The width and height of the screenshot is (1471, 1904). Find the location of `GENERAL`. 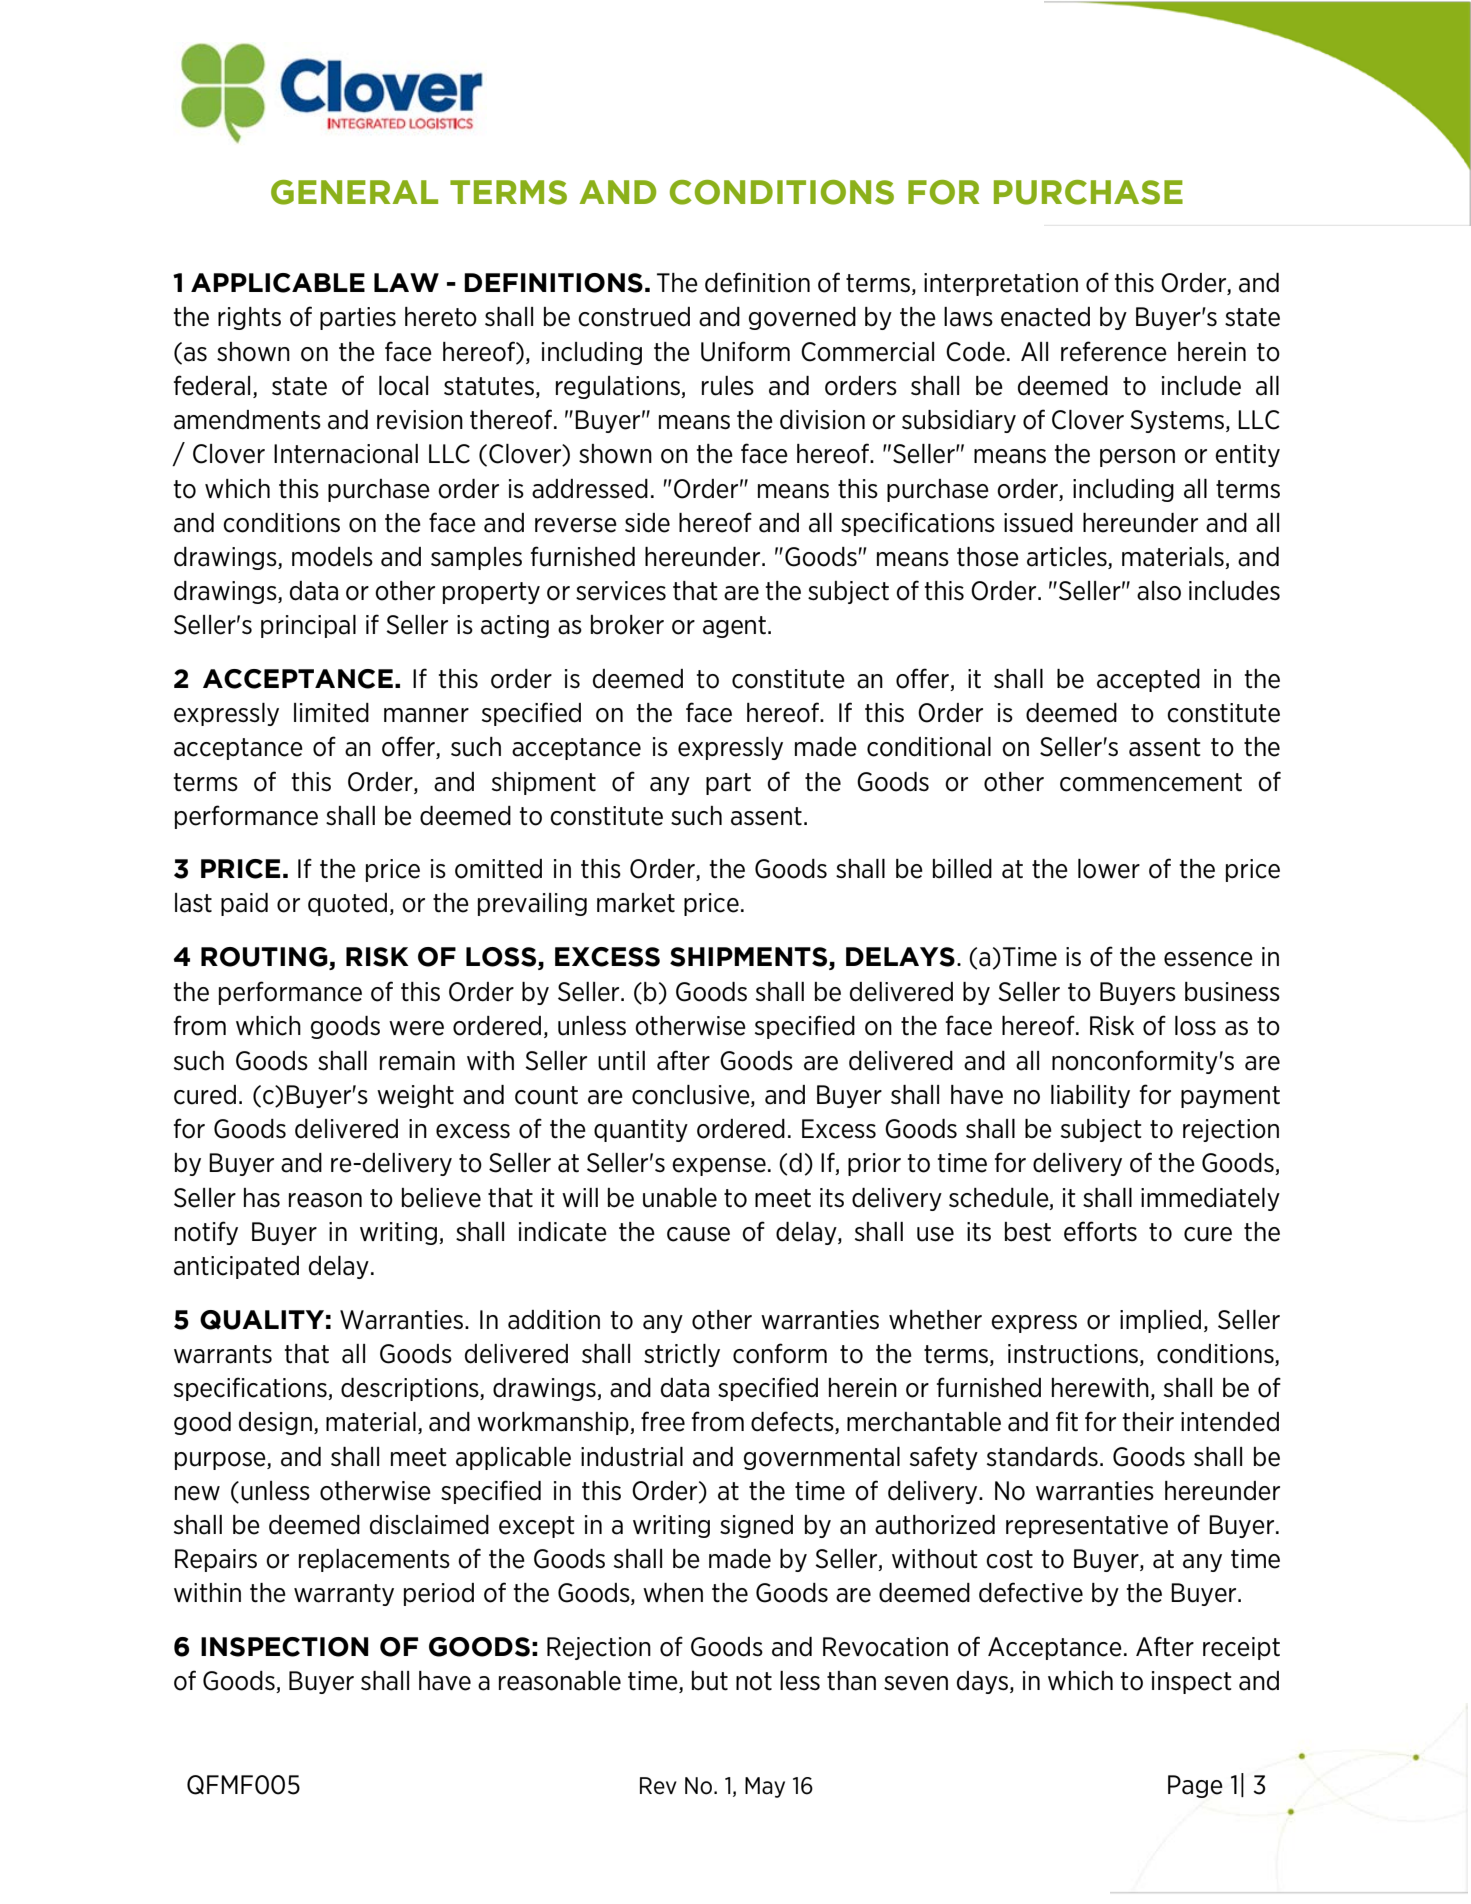

GENERAL is located at coordinates (354, 192).
